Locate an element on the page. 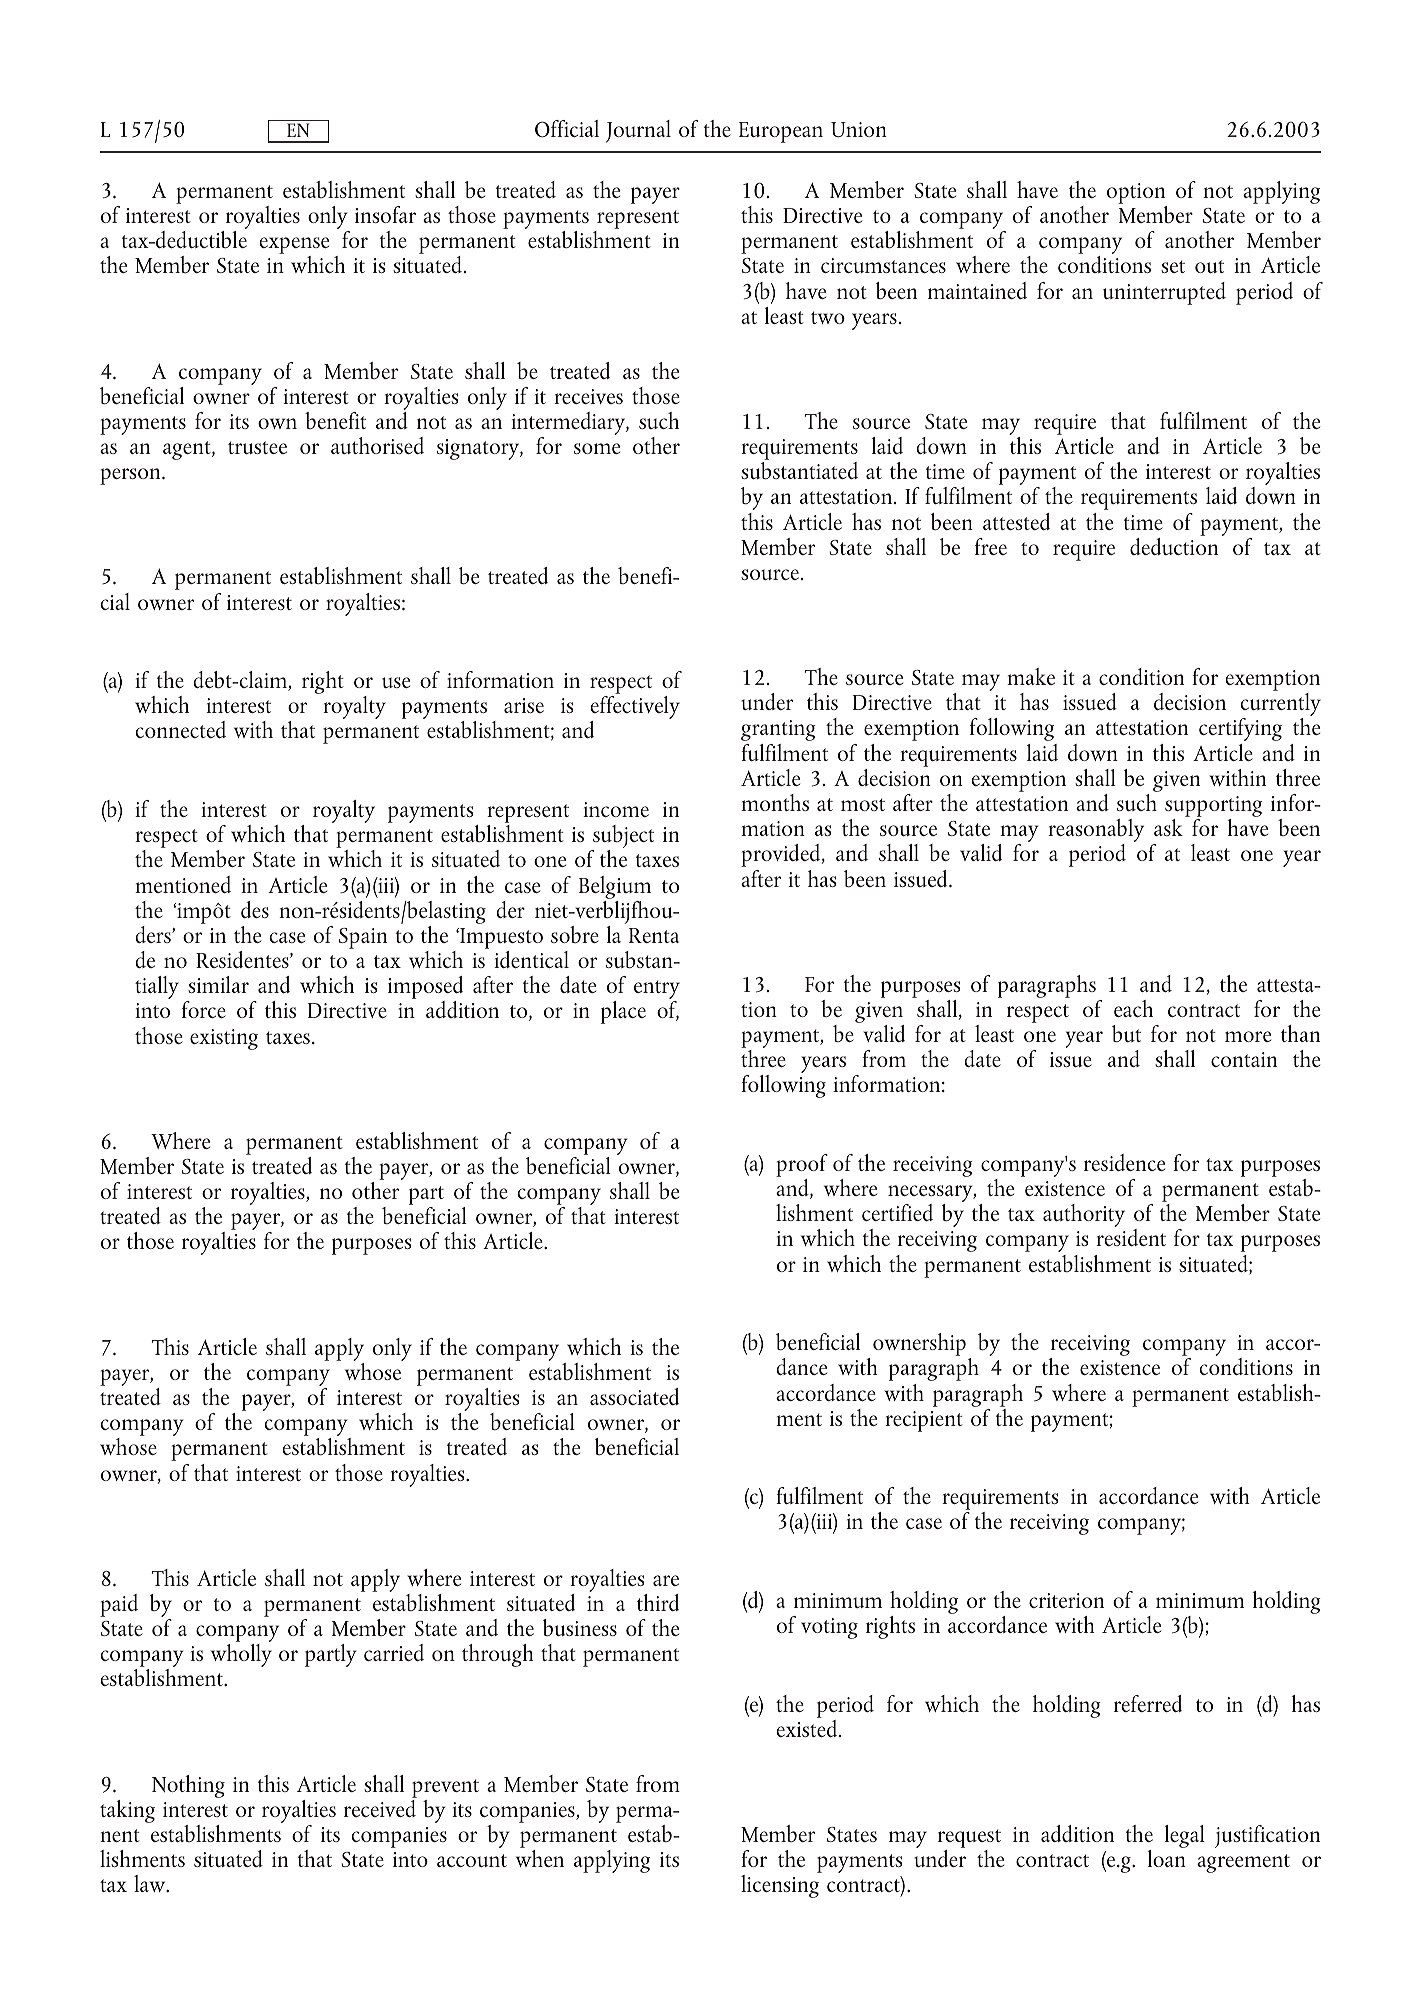 The height and width of the page is (2009, 1422). existing is located at coordinates (224, 1039).
